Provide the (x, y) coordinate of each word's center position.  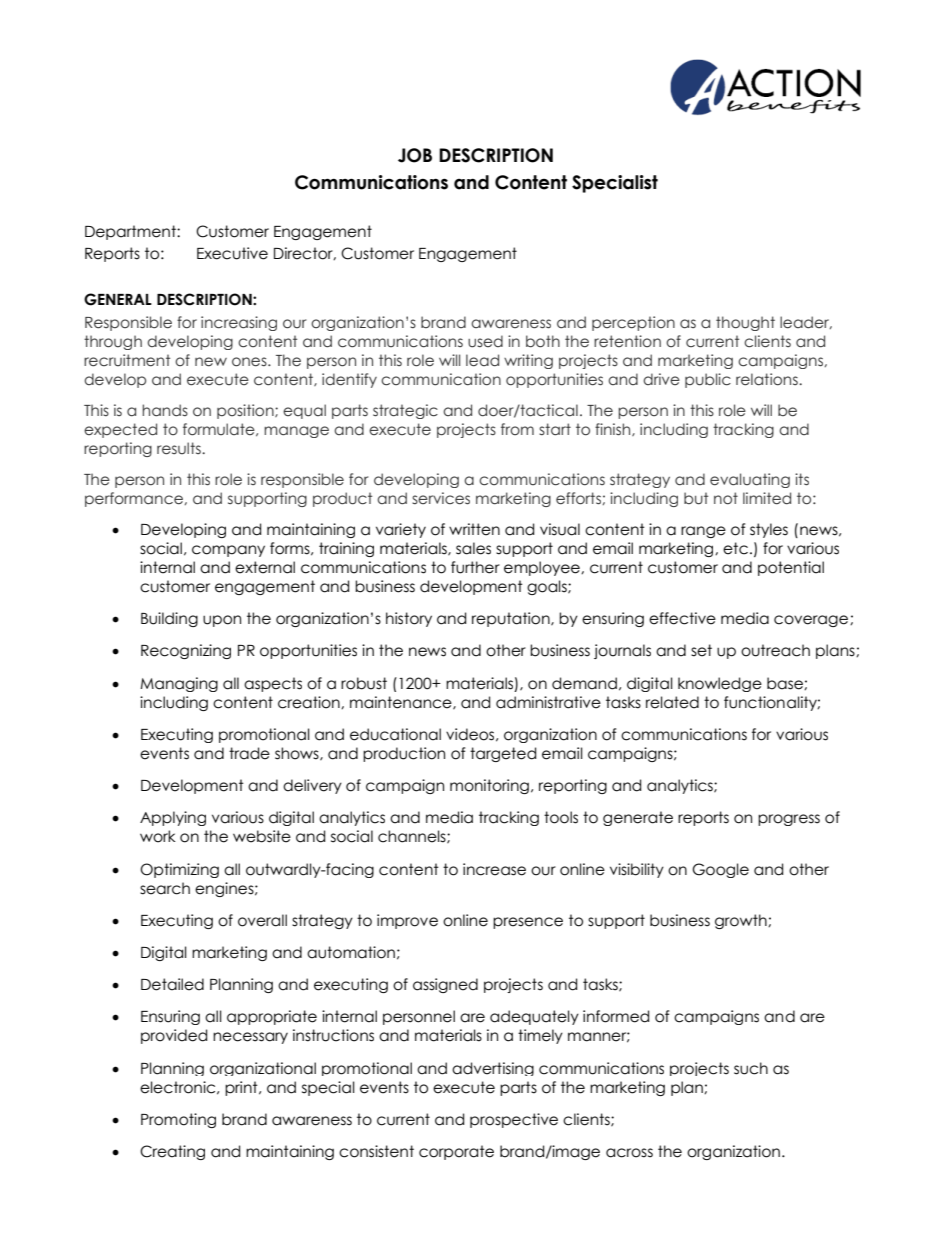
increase (494, 869)
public (708, 380)
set (701, 650)
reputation (512, 619)
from (517, 429)
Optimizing (179, 870)
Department (131, 232)
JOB (415, 155)
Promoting (178, 1120)
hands (165, 410)
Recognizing (186, 651)
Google (720, 870)
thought (745, 323)
